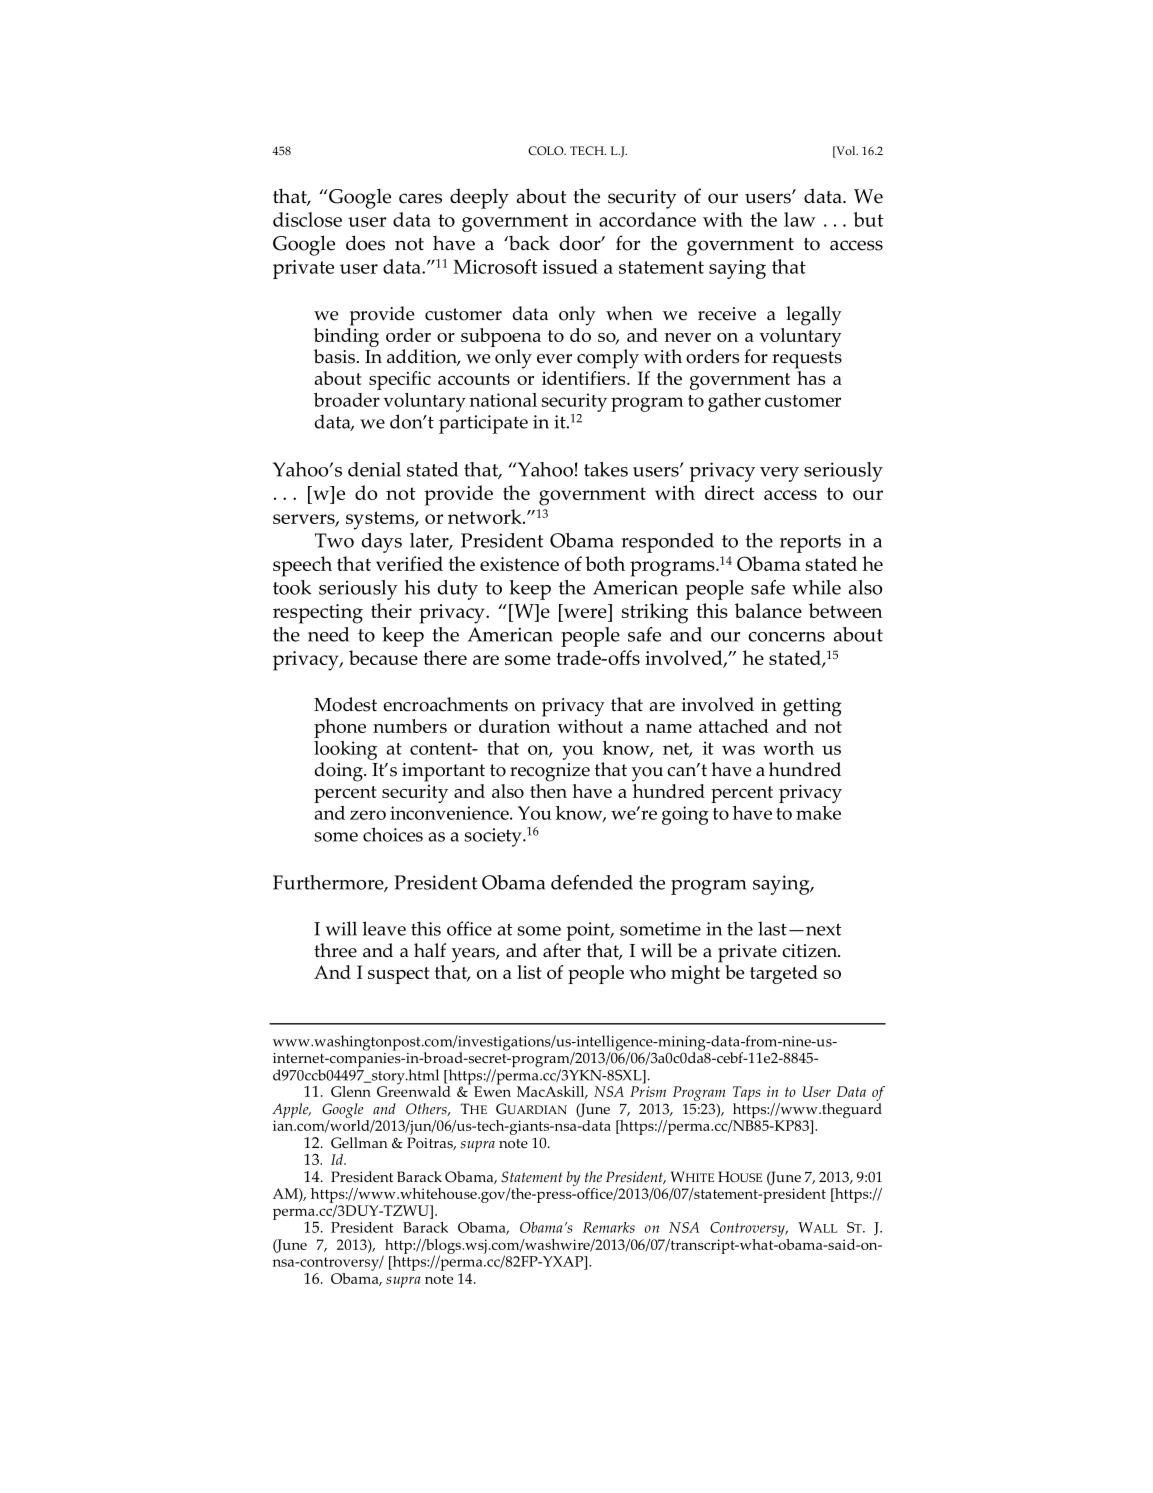  What do you see at coordinates (800, 219) in the screenshot?
I see `law` at bounding box center [800, 219].
